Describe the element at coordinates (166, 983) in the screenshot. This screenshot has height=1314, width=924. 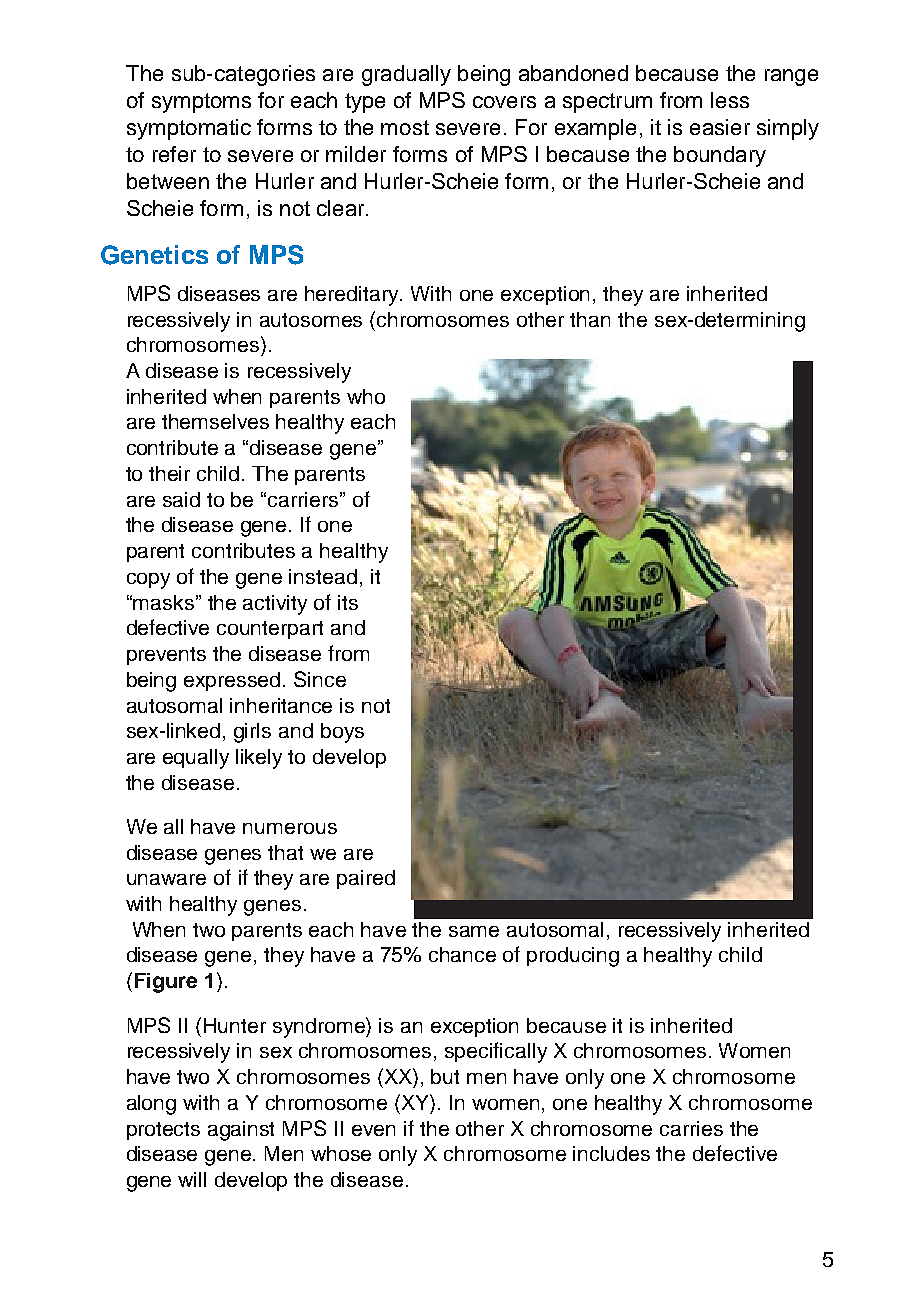
I see `Figure` at that location.
